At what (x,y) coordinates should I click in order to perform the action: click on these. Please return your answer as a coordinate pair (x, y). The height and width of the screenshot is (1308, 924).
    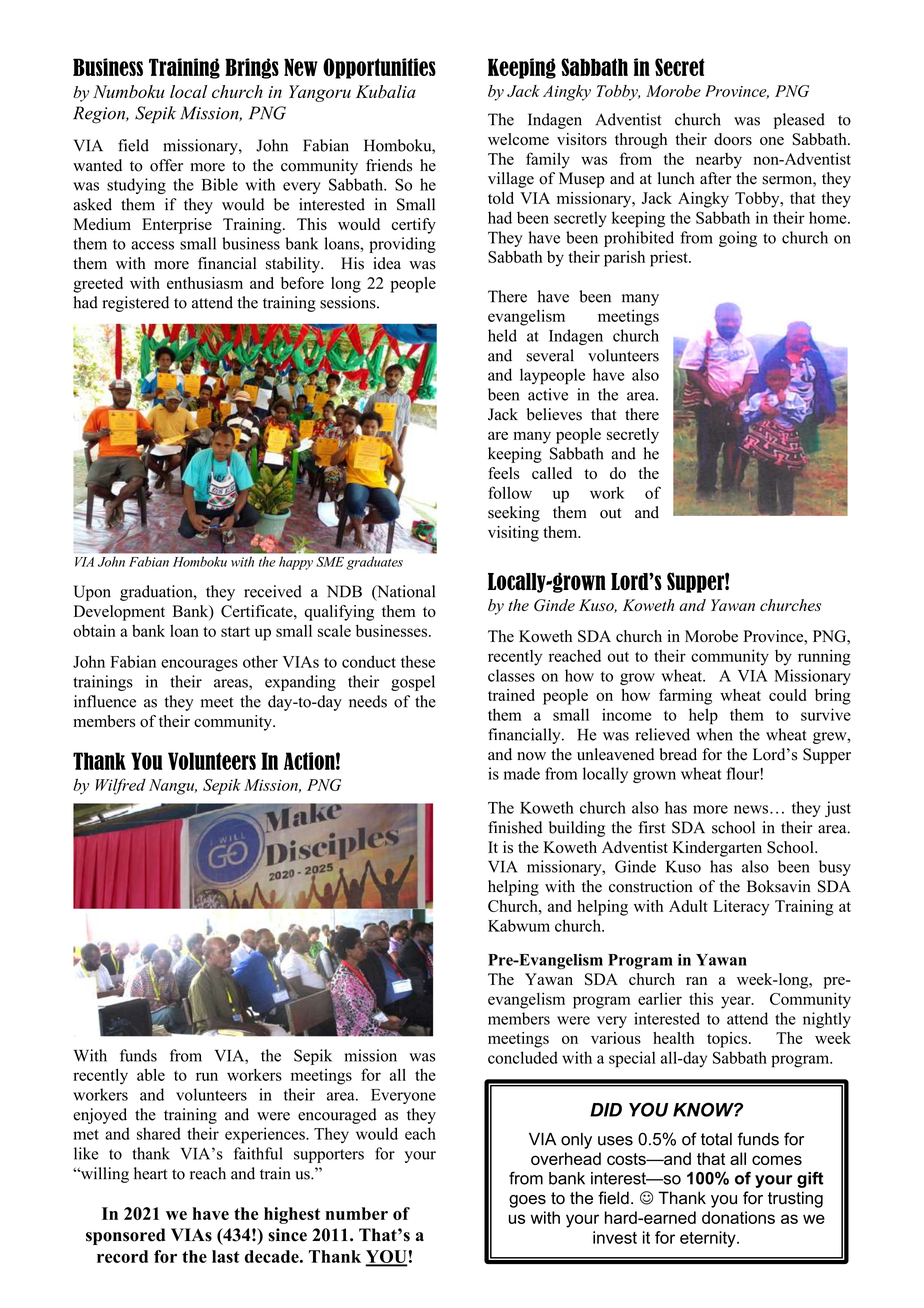
    Looking at the image, I should click on (418, 661).
